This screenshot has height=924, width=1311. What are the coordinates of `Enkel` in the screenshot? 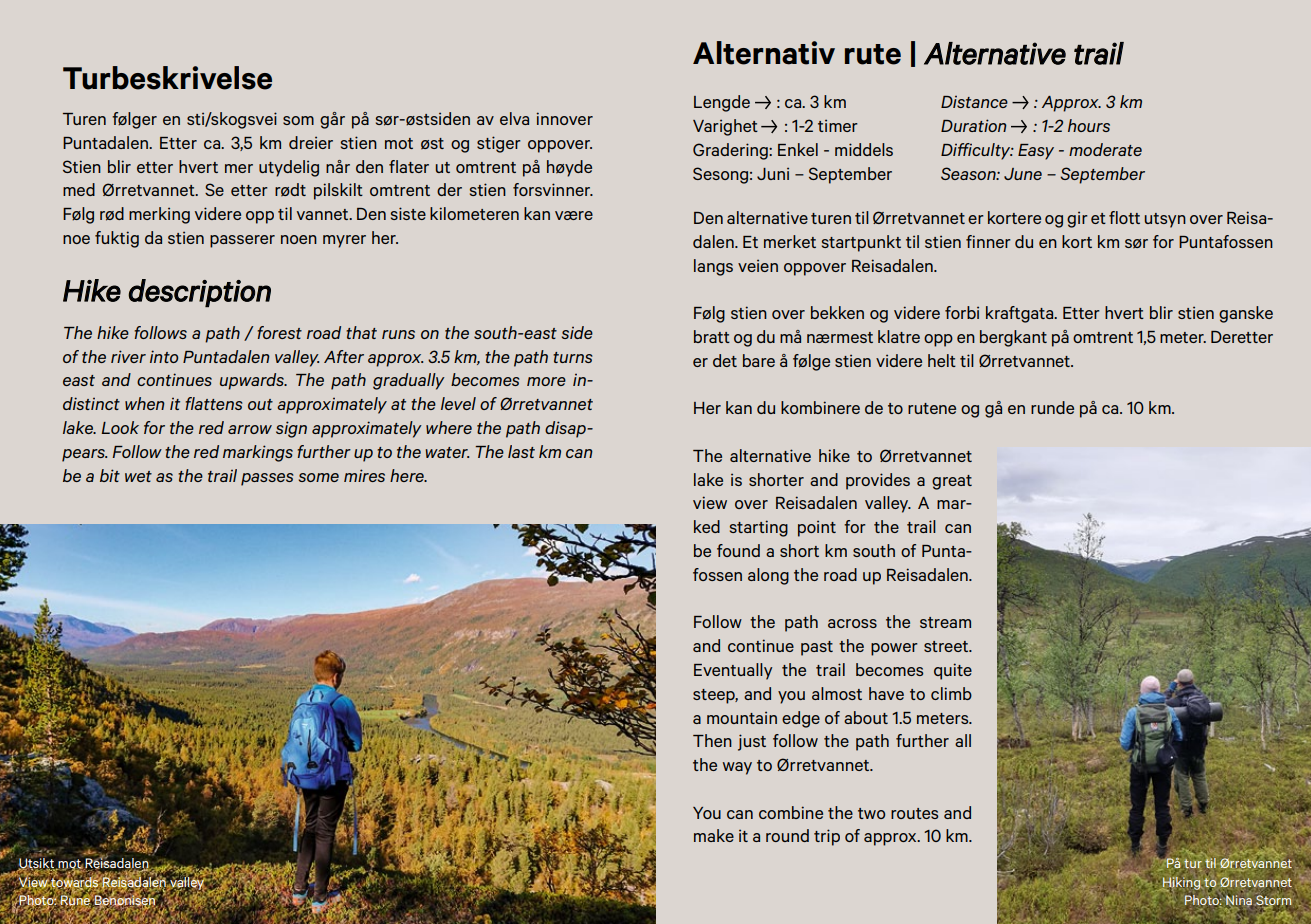 It's located at (798, 149).
